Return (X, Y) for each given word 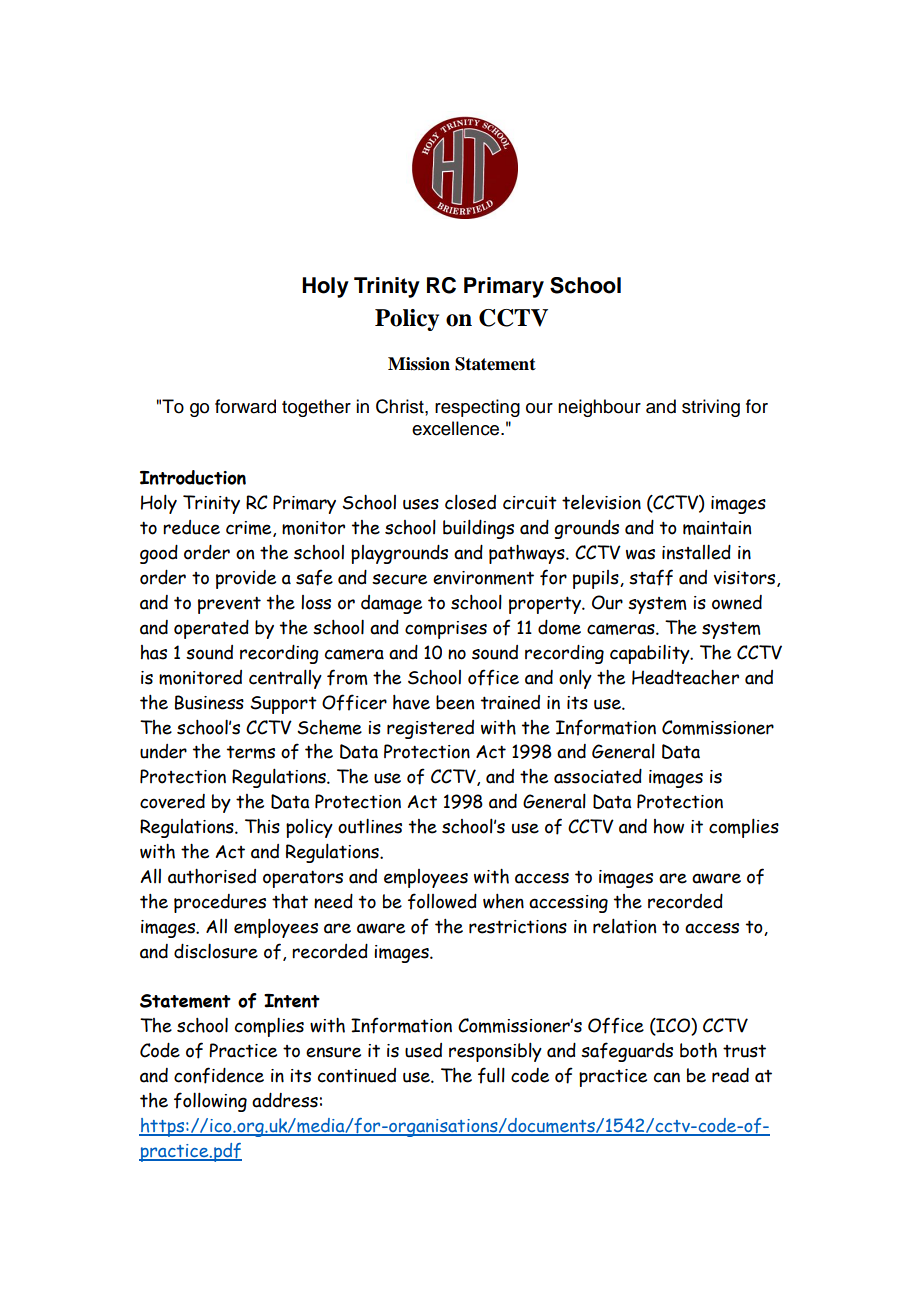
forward (245, 406)
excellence (457, 428)
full (491, 1075)
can (667, 1077)
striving (711, 408)
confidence (219, 1075)
